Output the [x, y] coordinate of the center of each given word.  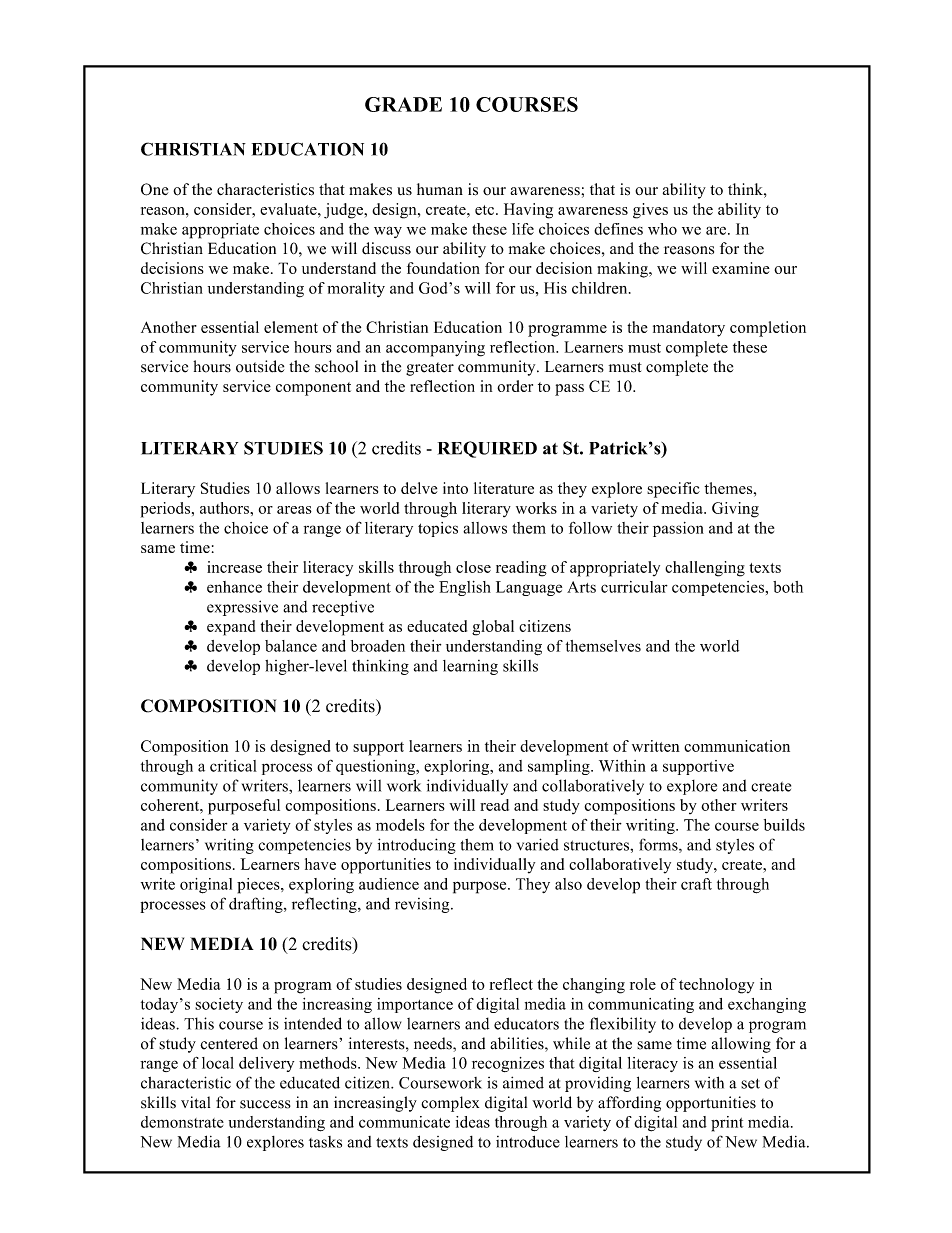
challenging [705, 569]
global [493, 628]
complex [450, 1104]
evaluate [289, 209]
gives [650, 211]
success [265, 1104]
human [440, 189]
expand [231, 628]
